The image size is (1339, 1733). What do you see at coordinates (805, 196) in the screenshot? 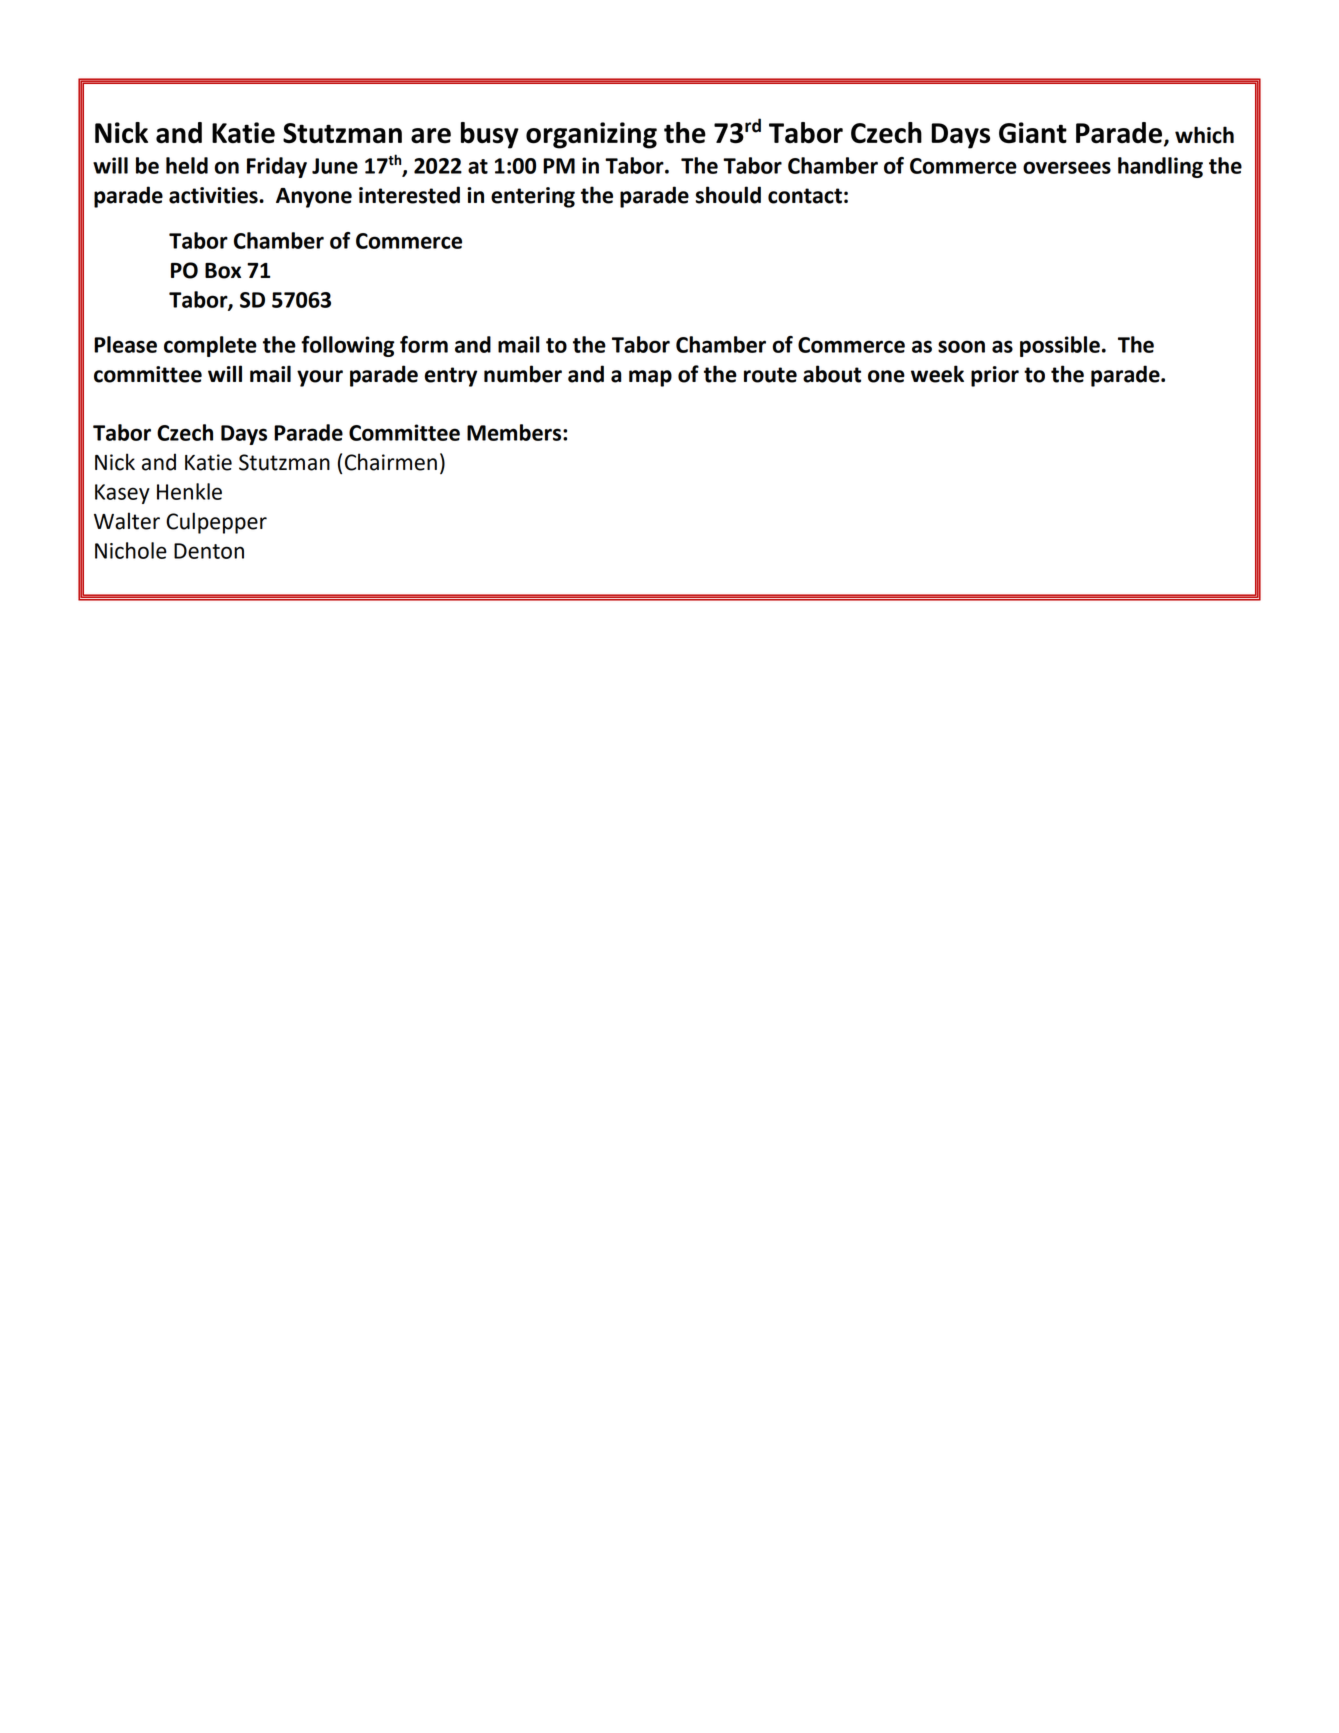
I see `contact` at bounding box center [805, 196].
